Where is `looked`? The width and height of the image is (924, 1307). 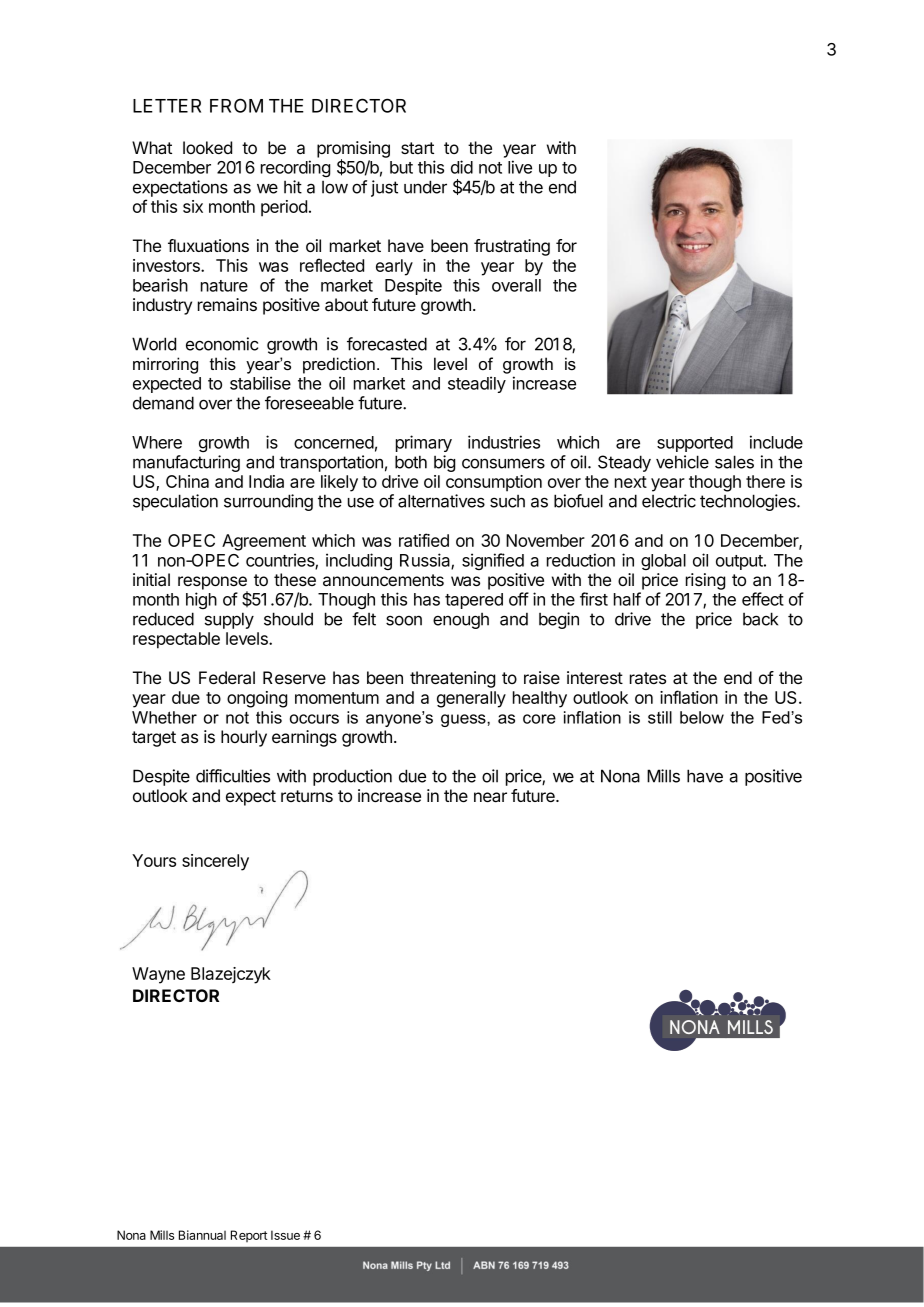 looked is located at coordinates (207, 147).
